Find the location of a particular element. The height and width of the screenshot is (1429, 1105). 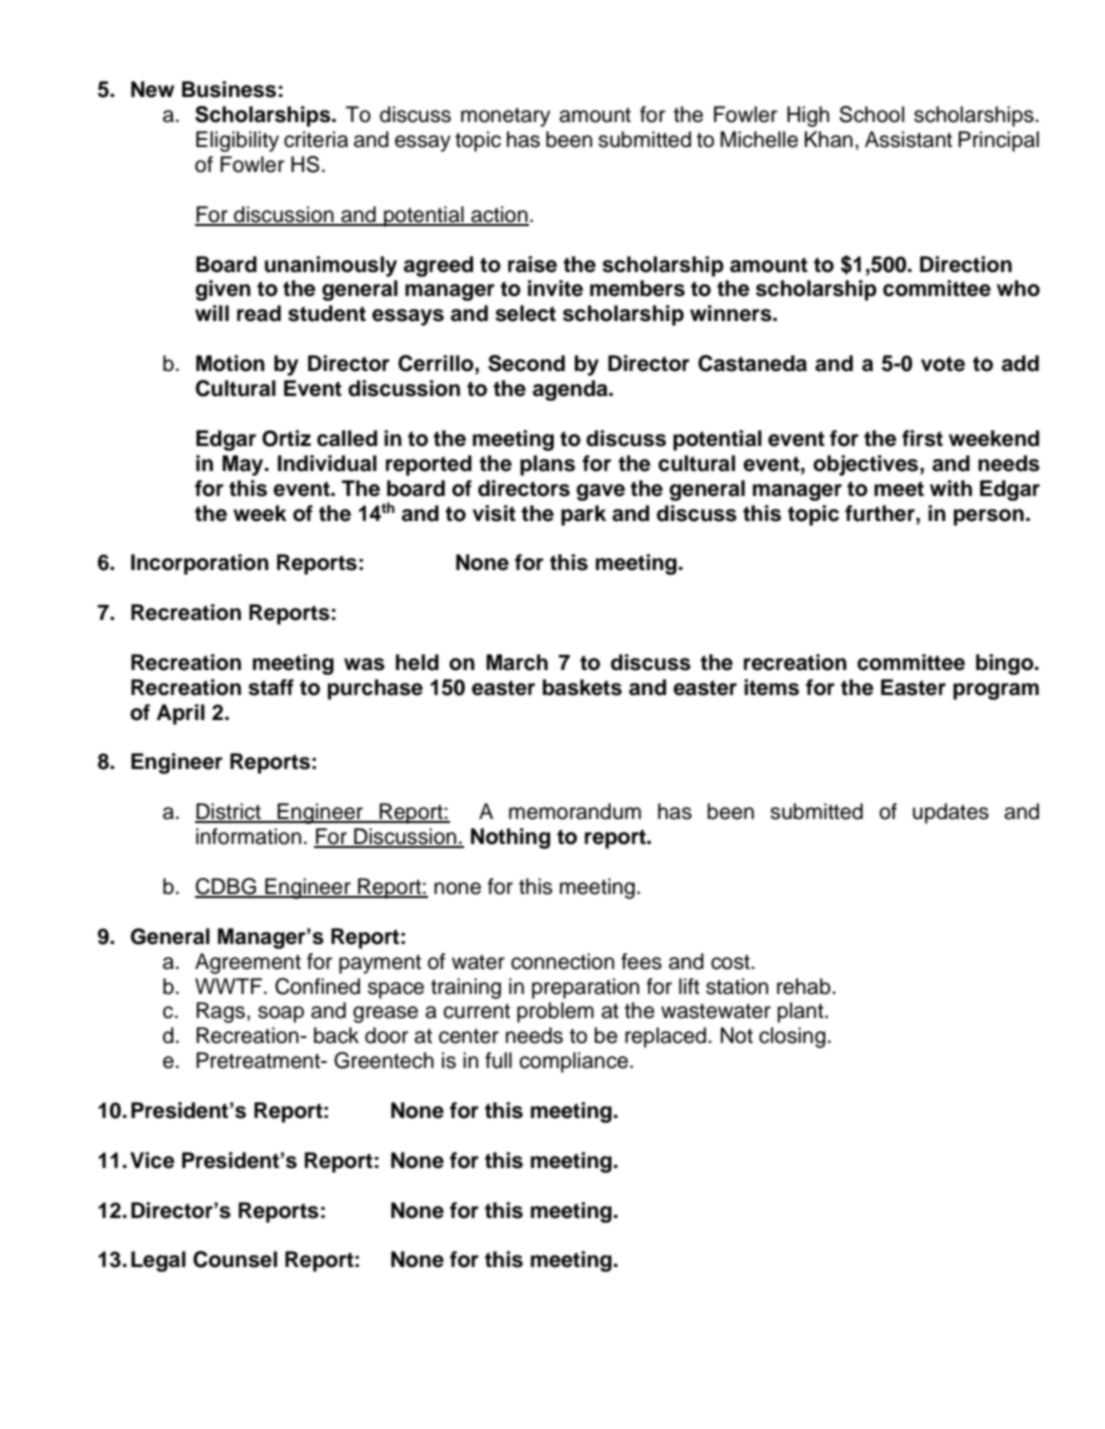

rehab is located at coordinates (805, 986).
